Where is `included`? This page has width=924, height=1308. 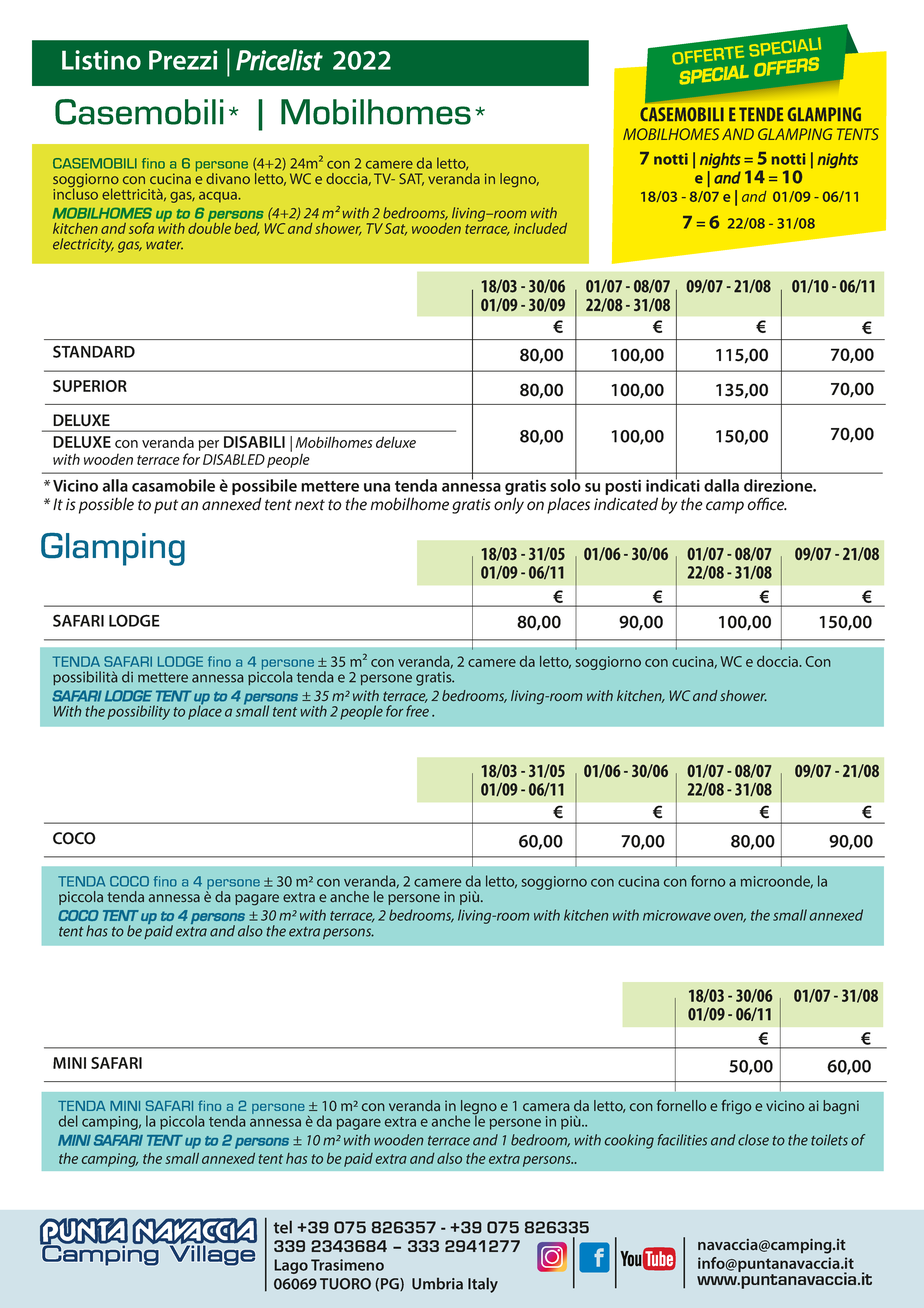 included is located at coordinates (540, 228).
